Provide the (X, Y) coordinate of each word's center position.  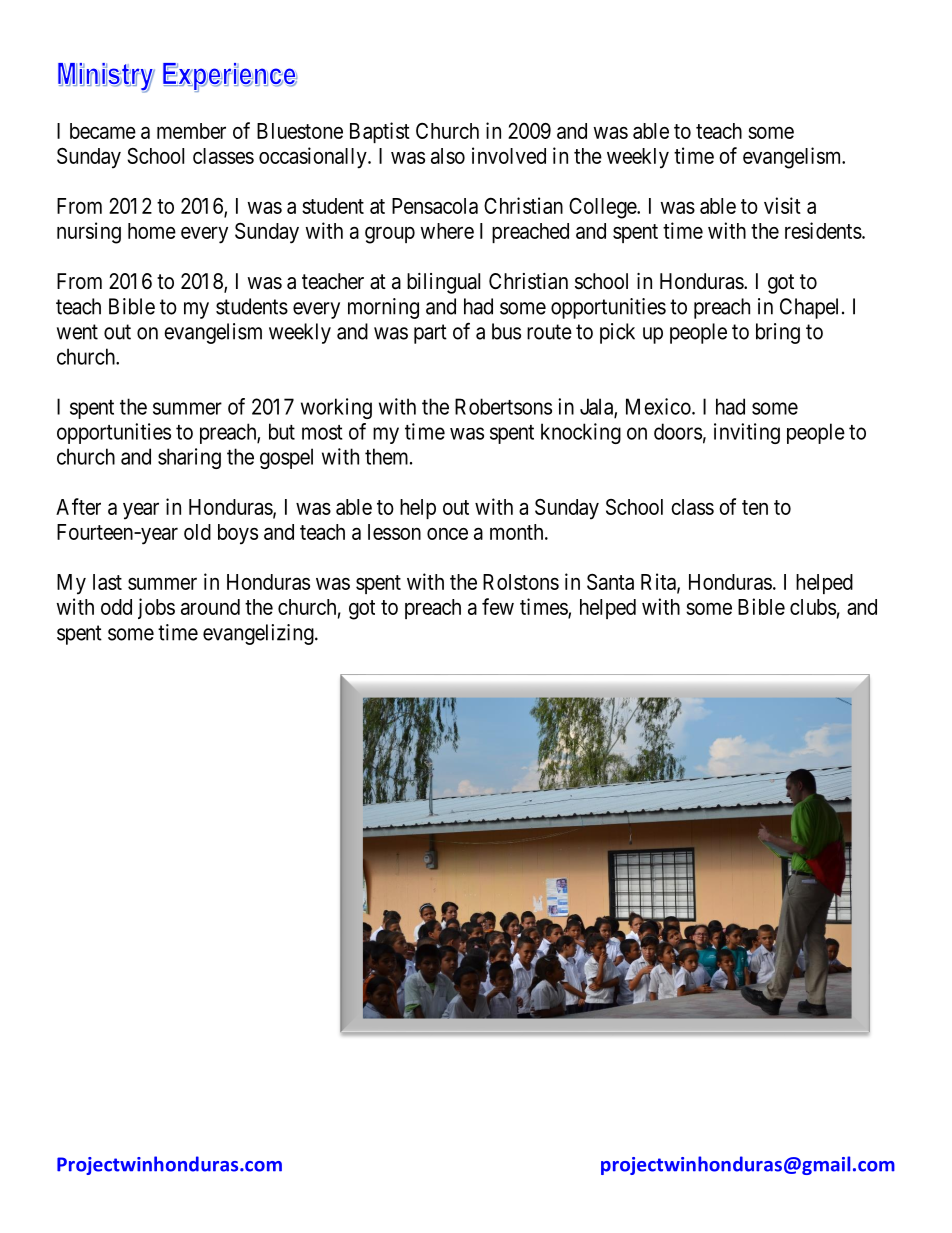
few (498, 606)
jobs (156, 608)
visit (782, 205)
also (448, 156)
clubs (813, 607)
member (191, 131)
